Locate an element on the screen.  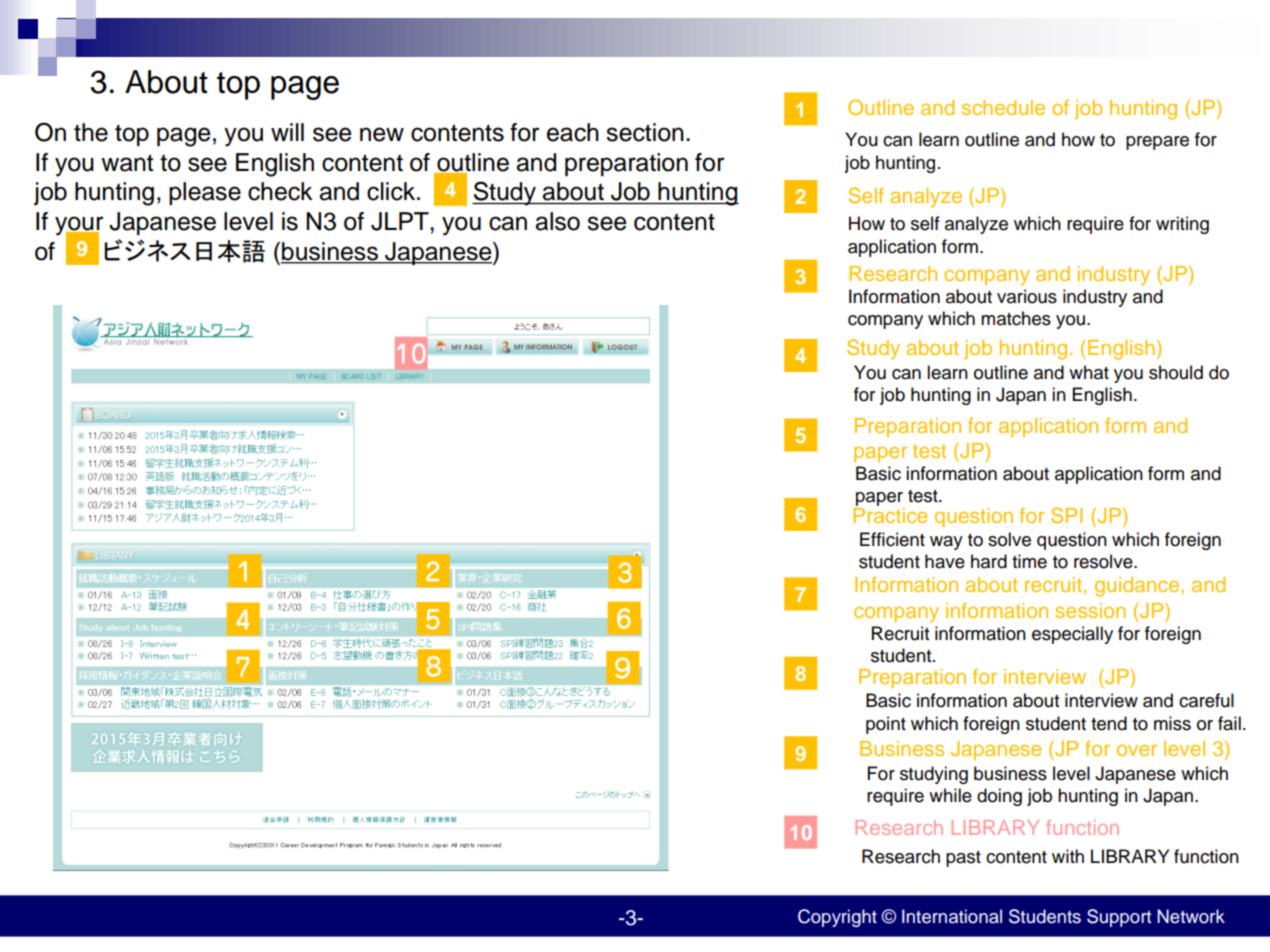
Practice is located at coordinates (890, 515).
